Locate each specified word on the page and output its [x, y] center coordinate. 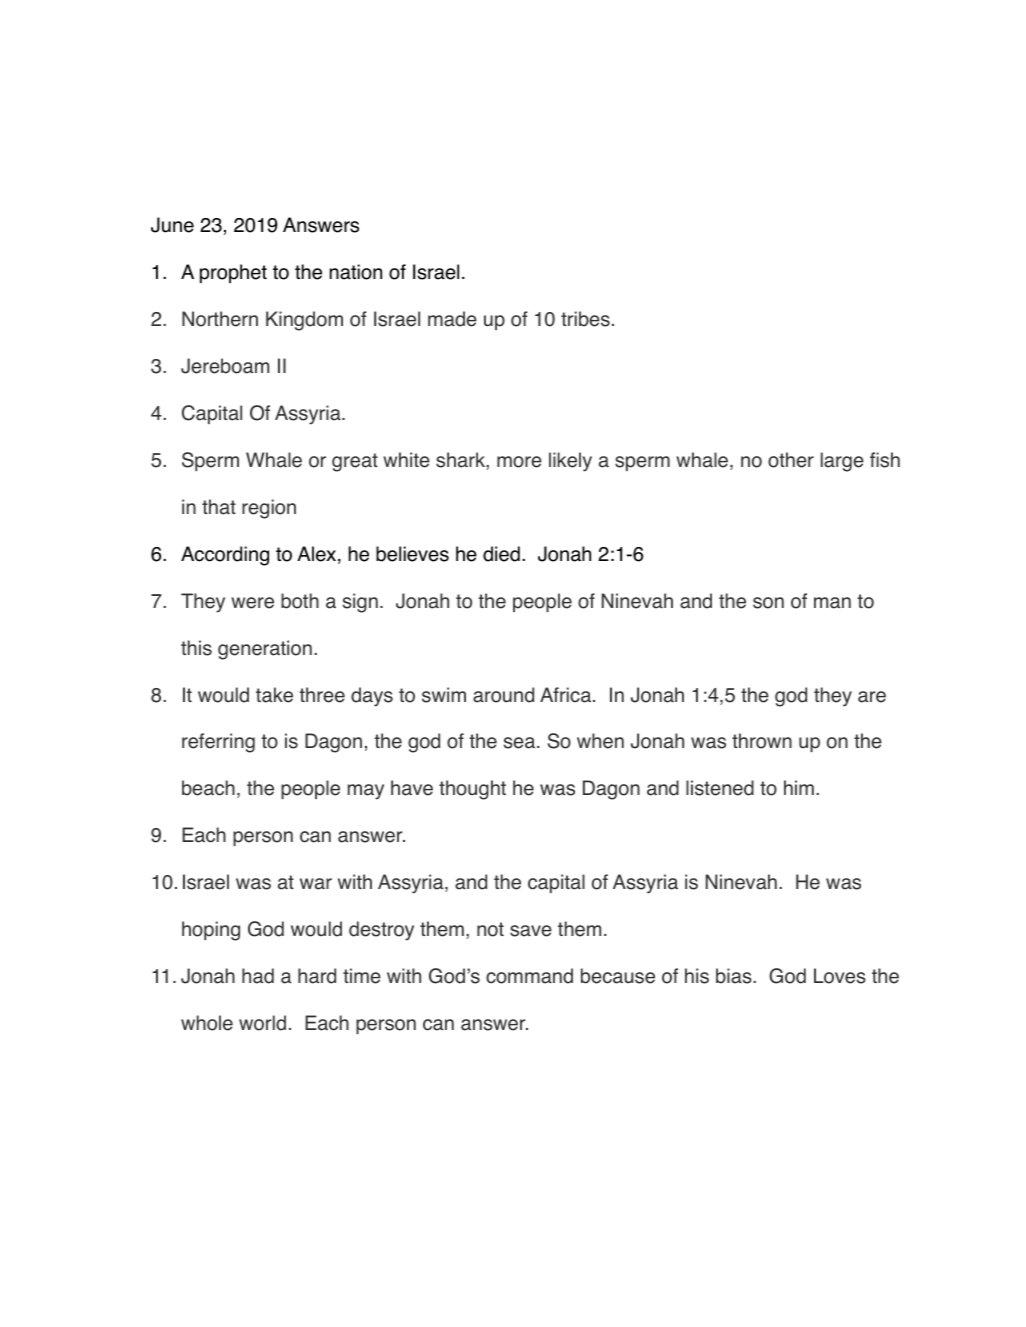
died [501, 554]
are [872, 697]
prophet [233, 273]
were [252, 603]
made [452, 319]
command [529, 976]
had [258, 976]
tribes [585, 319]
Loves [840, 976]
